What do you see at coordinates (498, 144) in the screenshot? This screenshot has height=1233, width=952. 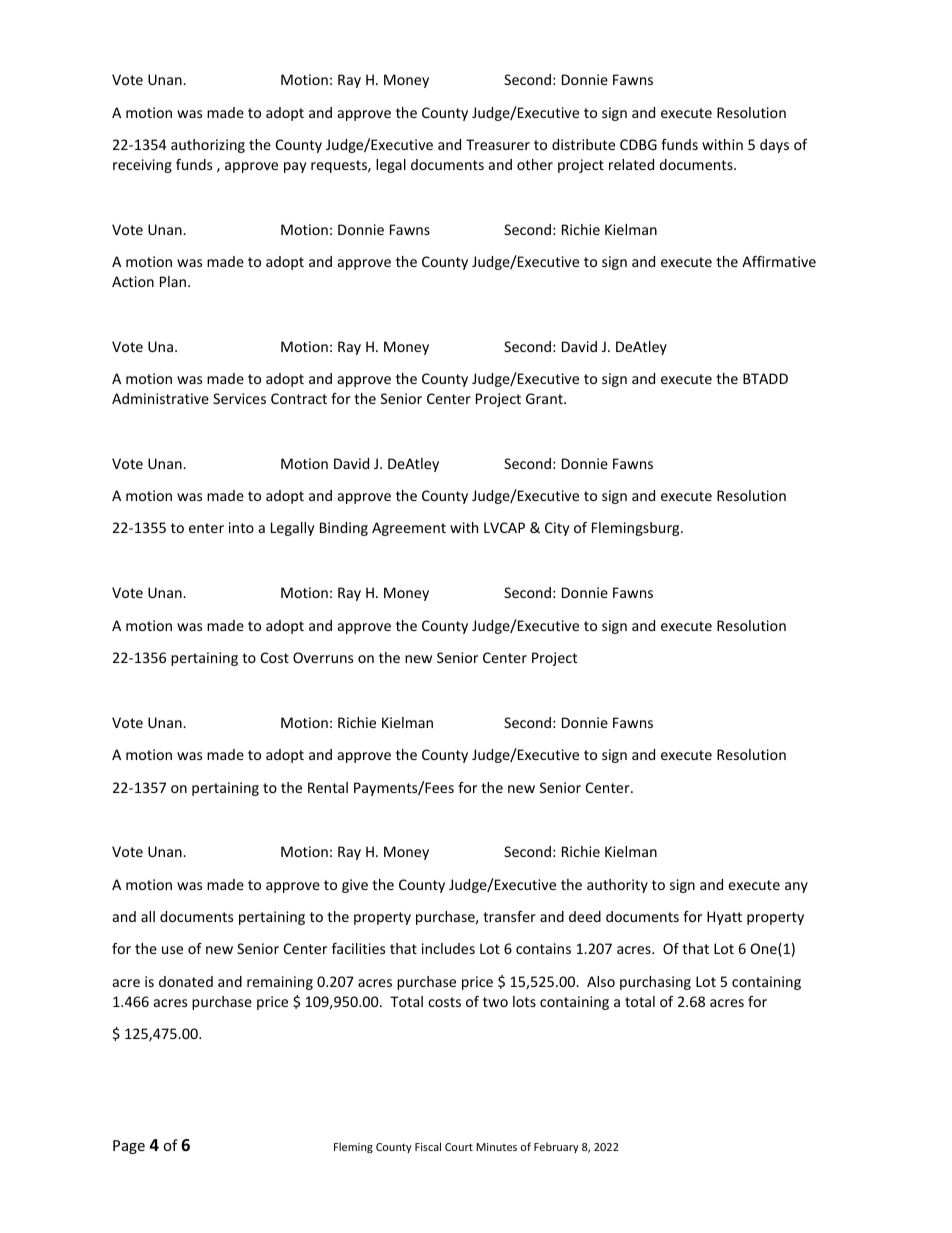 I see `Treasurer` at bounding box center [498, 144].
